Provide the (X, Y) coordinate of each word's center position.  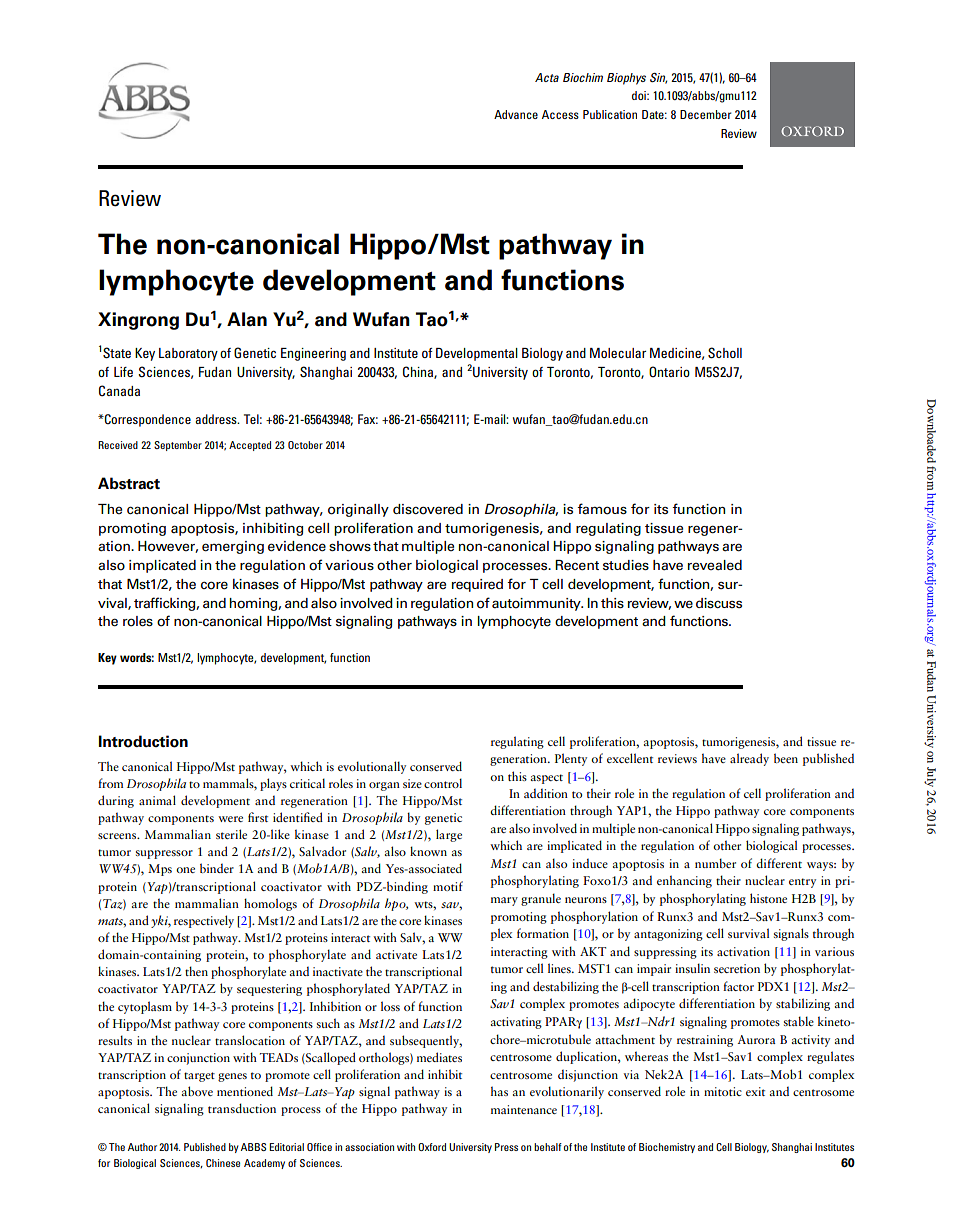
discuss (719, 603)
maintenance (524, 1109)
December (706, 114)
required (477, 585)
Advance (516, 114)
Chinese (223, 1163)
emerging (233, 547)
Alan (247, 319)
